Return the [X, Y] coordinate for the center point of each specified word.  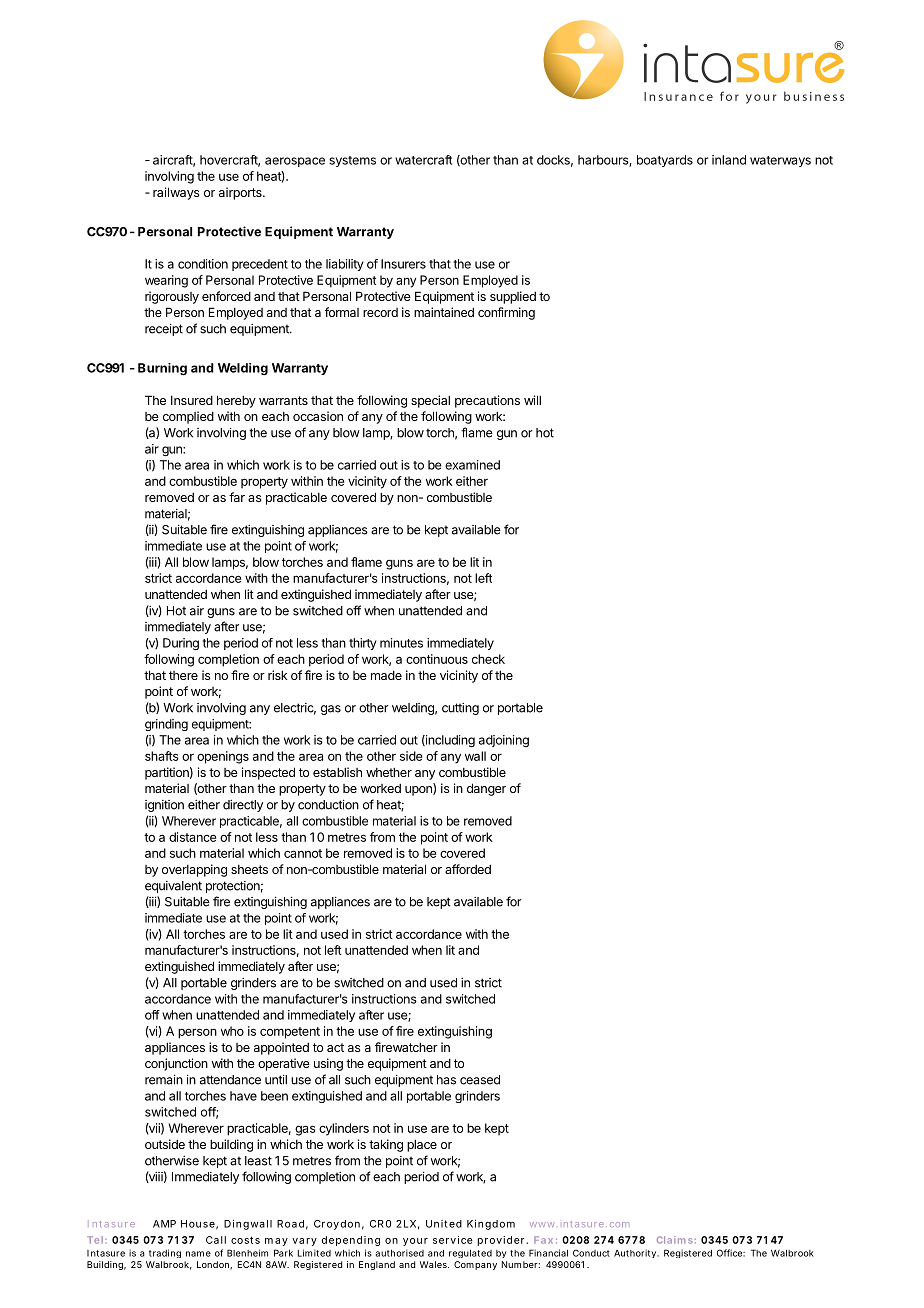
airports [241, 193]
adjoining [504, 741]
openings [223, 757]
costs [245, 1240]
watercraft [423, 160]
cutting [460, 709]
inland [729, 160]
